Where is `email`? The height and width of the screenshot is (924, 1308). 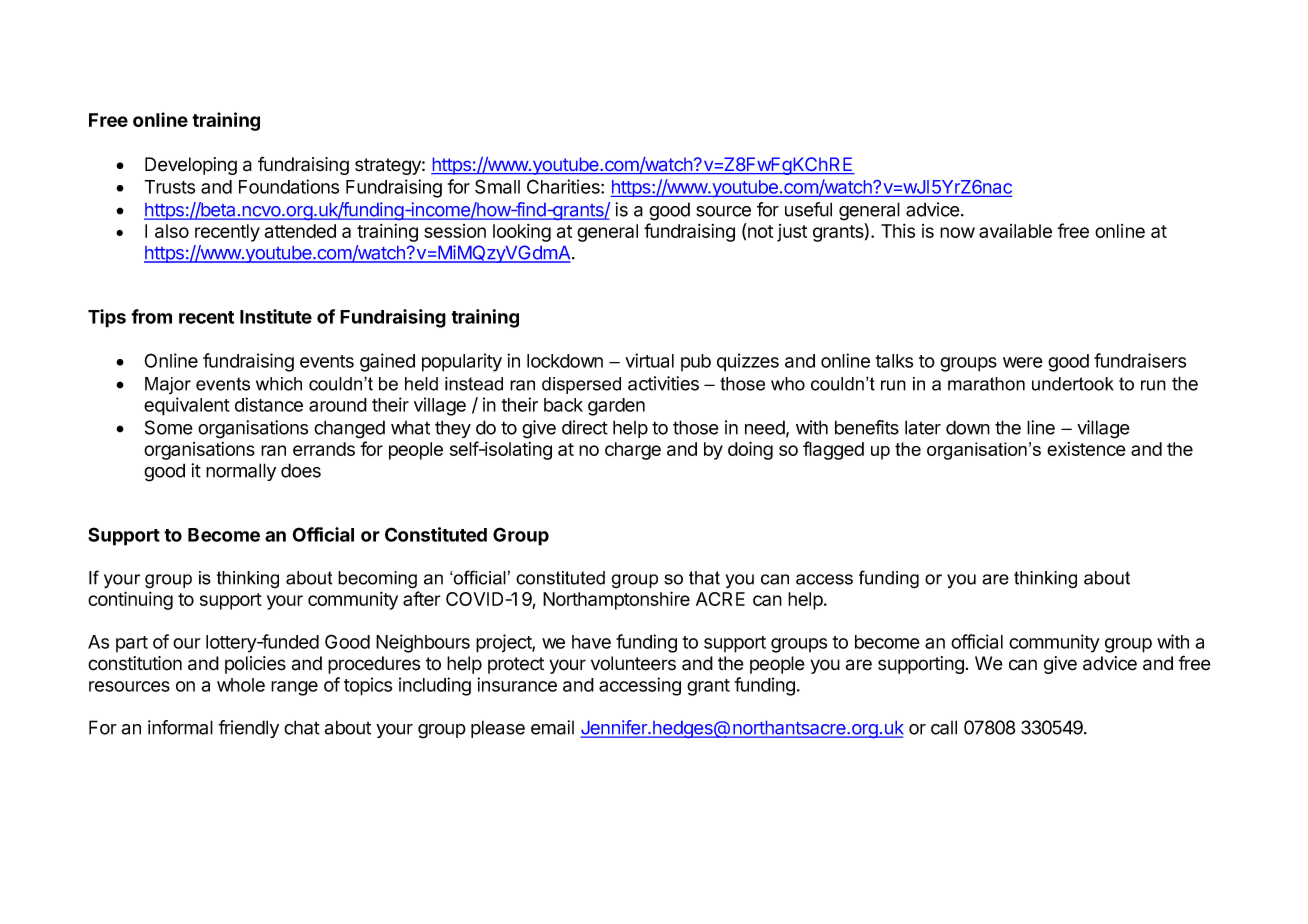
email is located at coordinates (552, 727).
